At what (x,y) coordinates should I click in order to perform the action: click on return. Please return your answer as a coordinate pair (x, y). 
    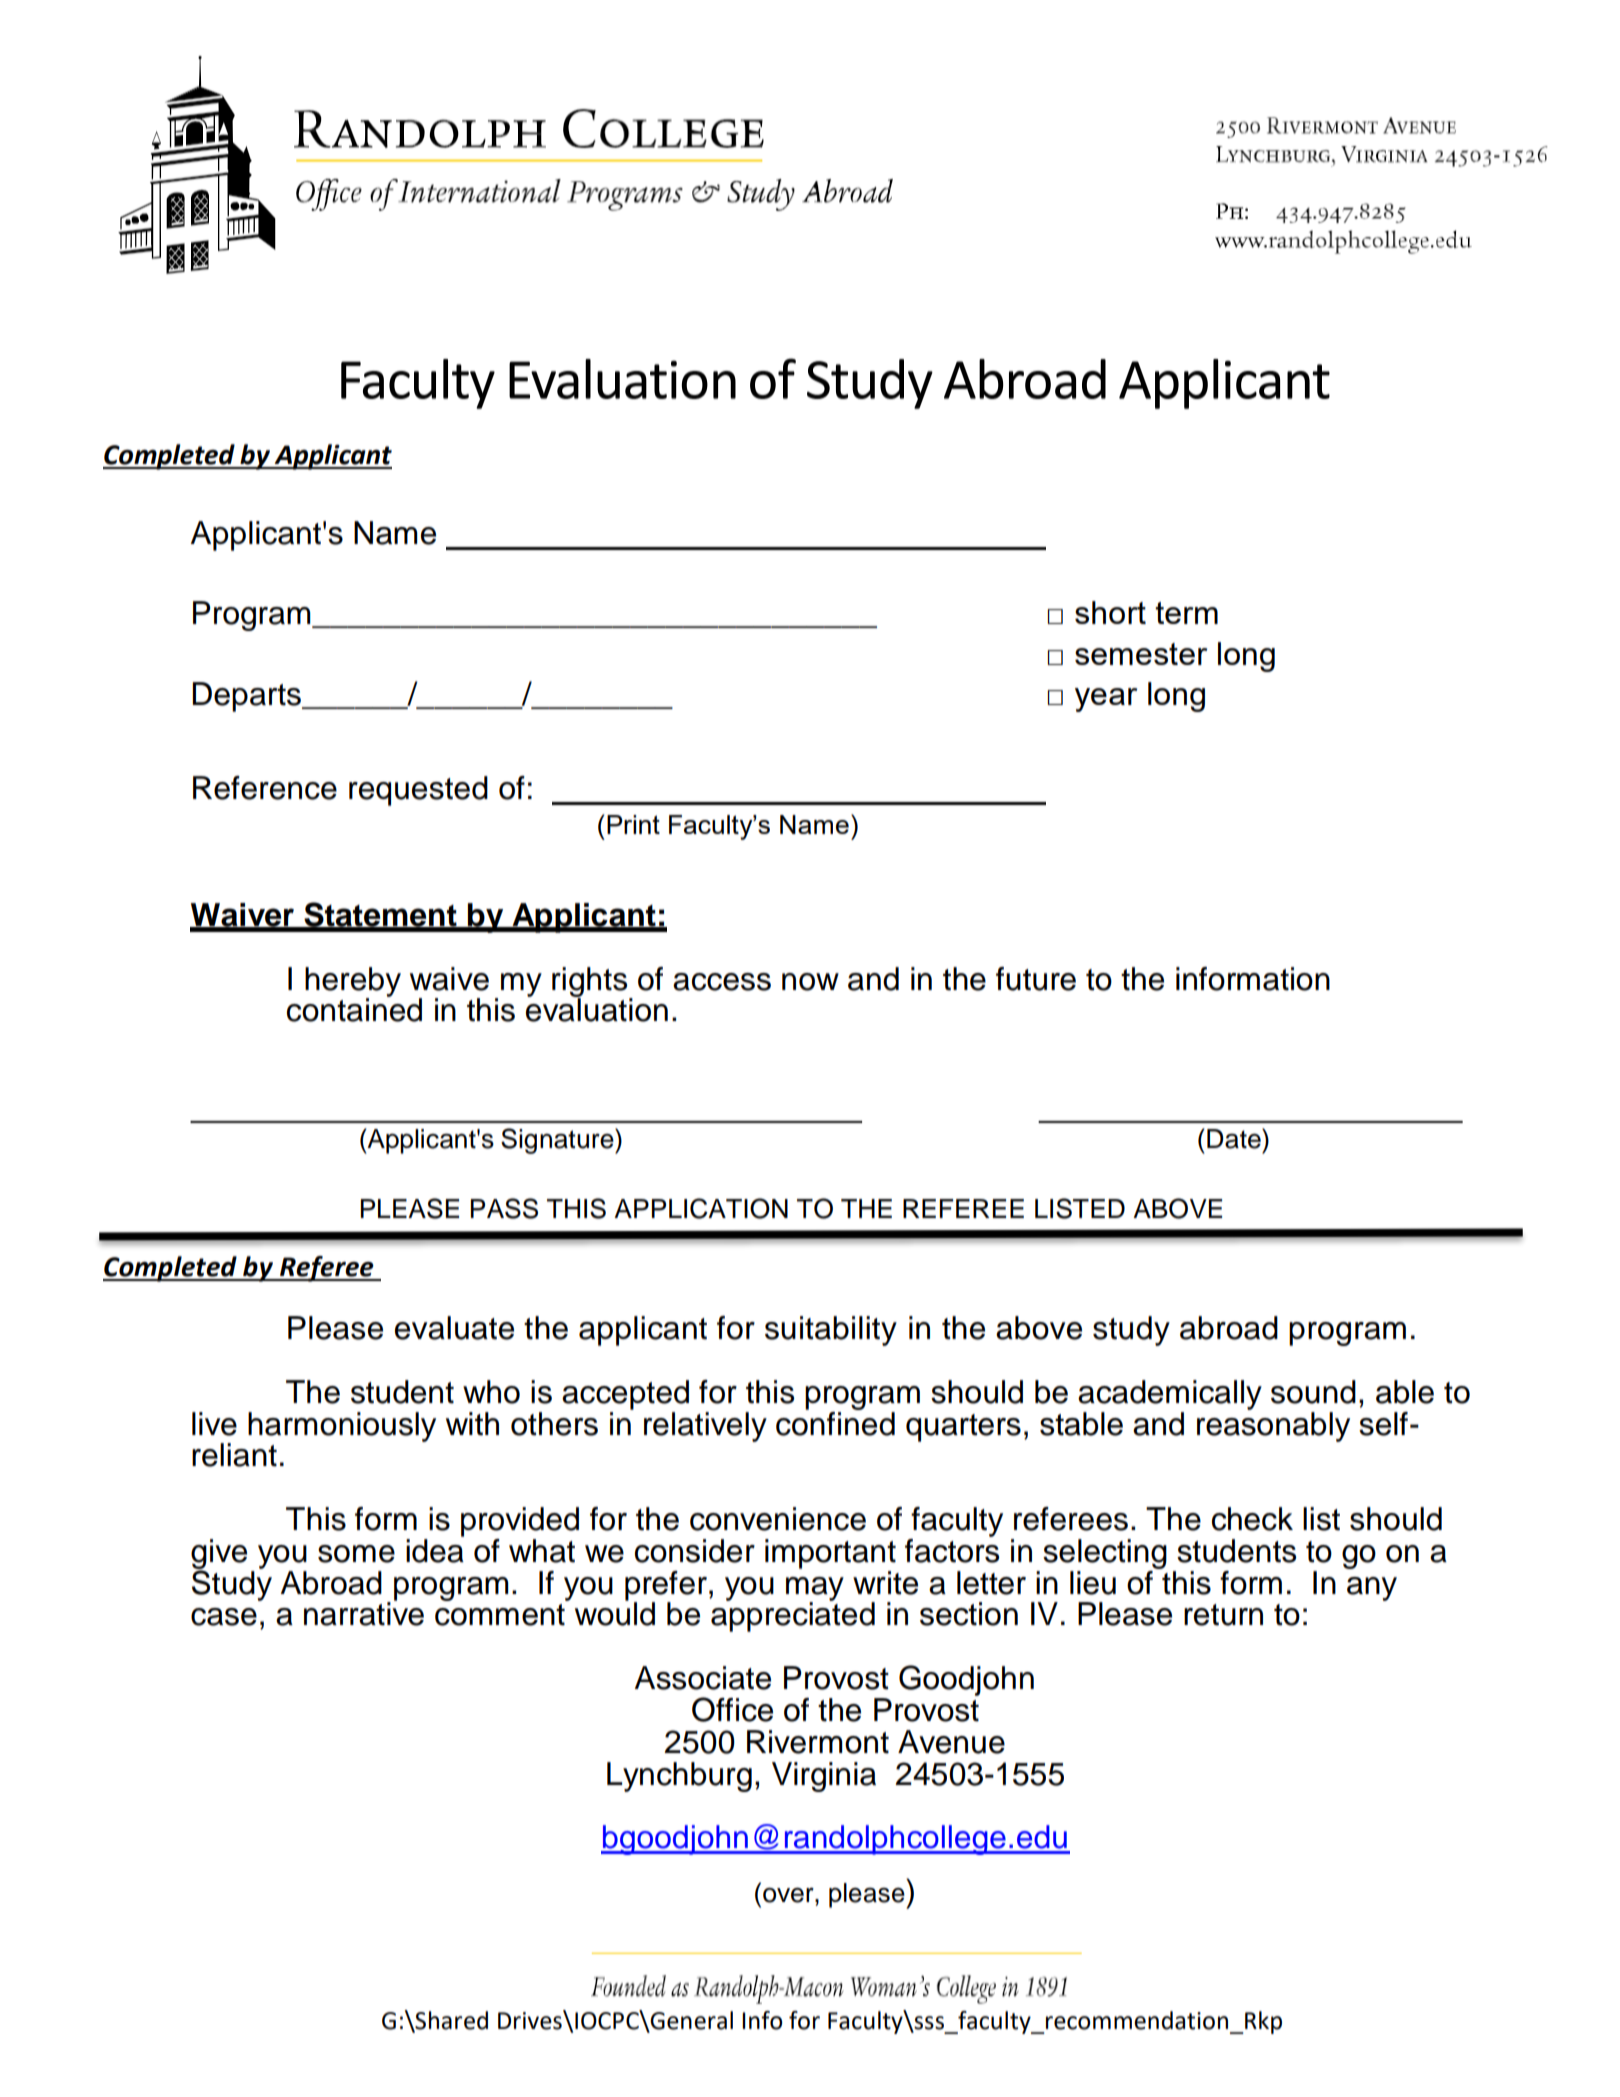
    Looking at the image, I should click on (1223, 1615).
